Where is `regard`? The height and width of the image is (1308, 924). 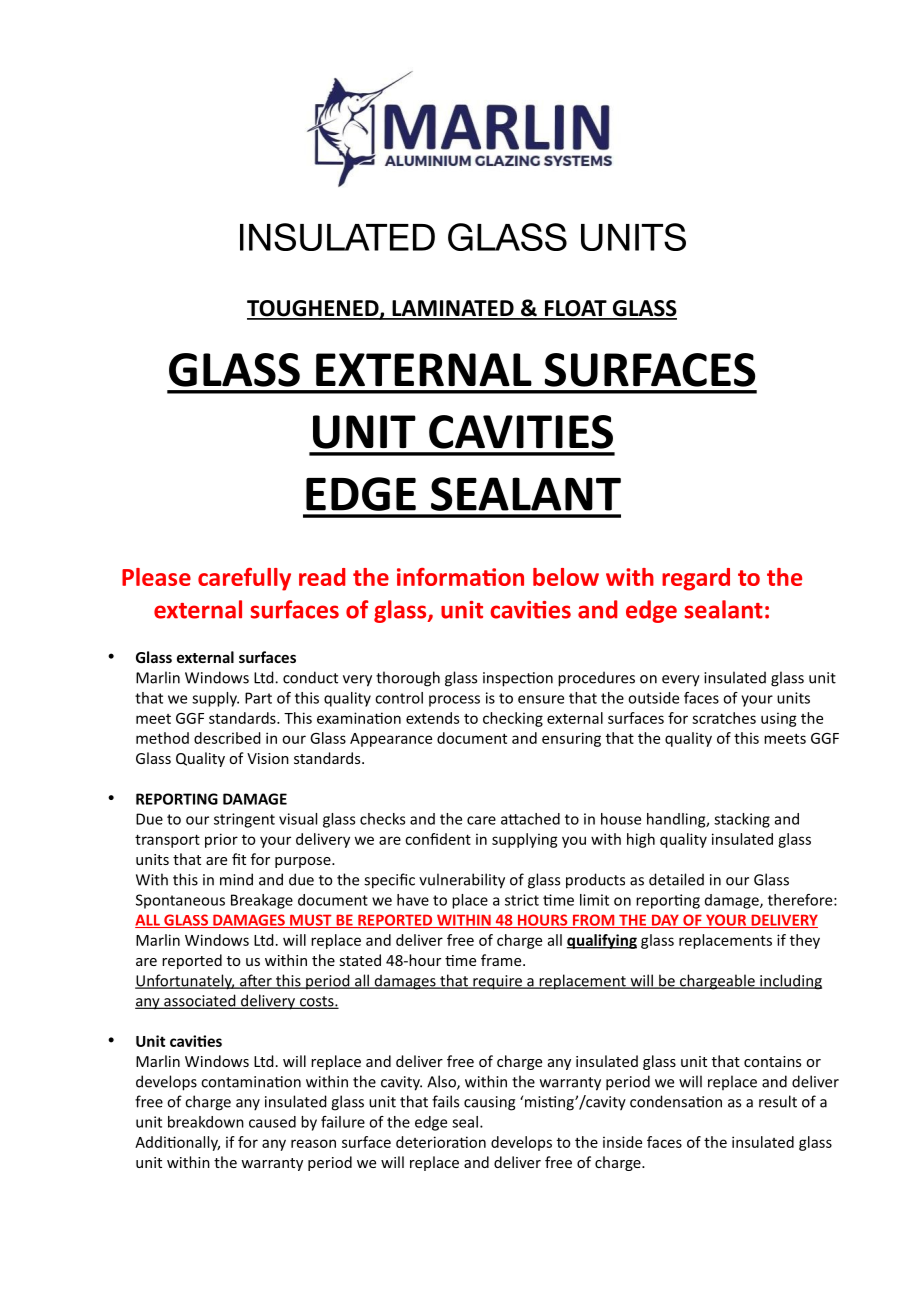
regard is located at coordinates (696, 579).
